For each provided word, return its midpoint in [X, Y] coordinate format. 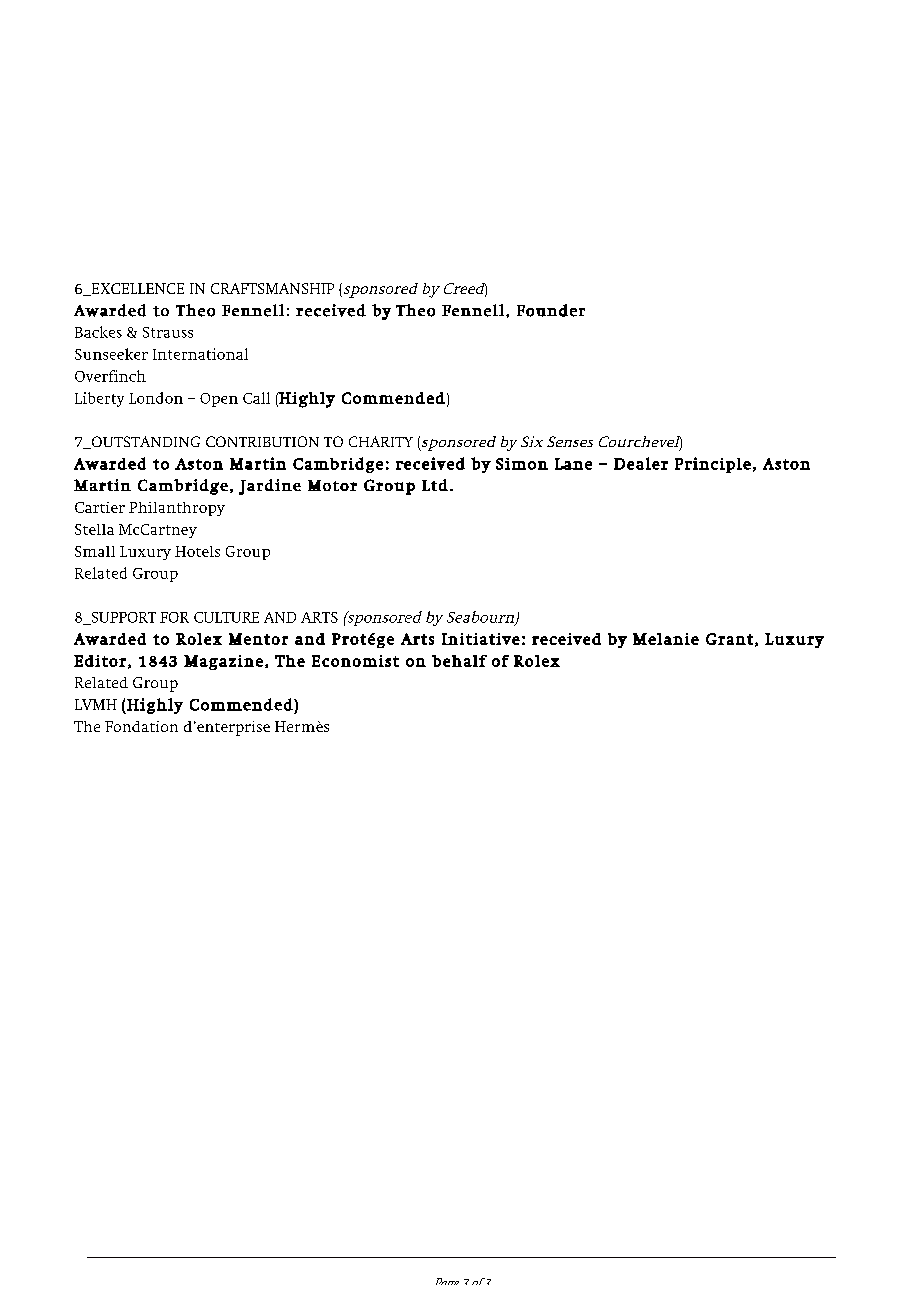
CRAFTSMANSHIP [272, 288]
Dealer [641, 463]
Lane [573, 464]
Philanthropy [177, 509]
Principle [713, 465]
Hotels [197, 551]
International [200, 354]
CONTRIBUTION [262, 441]
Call [256, 398]
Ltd [435, 485]
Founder [551, 310]
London [156, 398]
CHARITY [381, 441]
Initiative [481, 639]
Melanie [666, 639]
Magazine [223, 662]
